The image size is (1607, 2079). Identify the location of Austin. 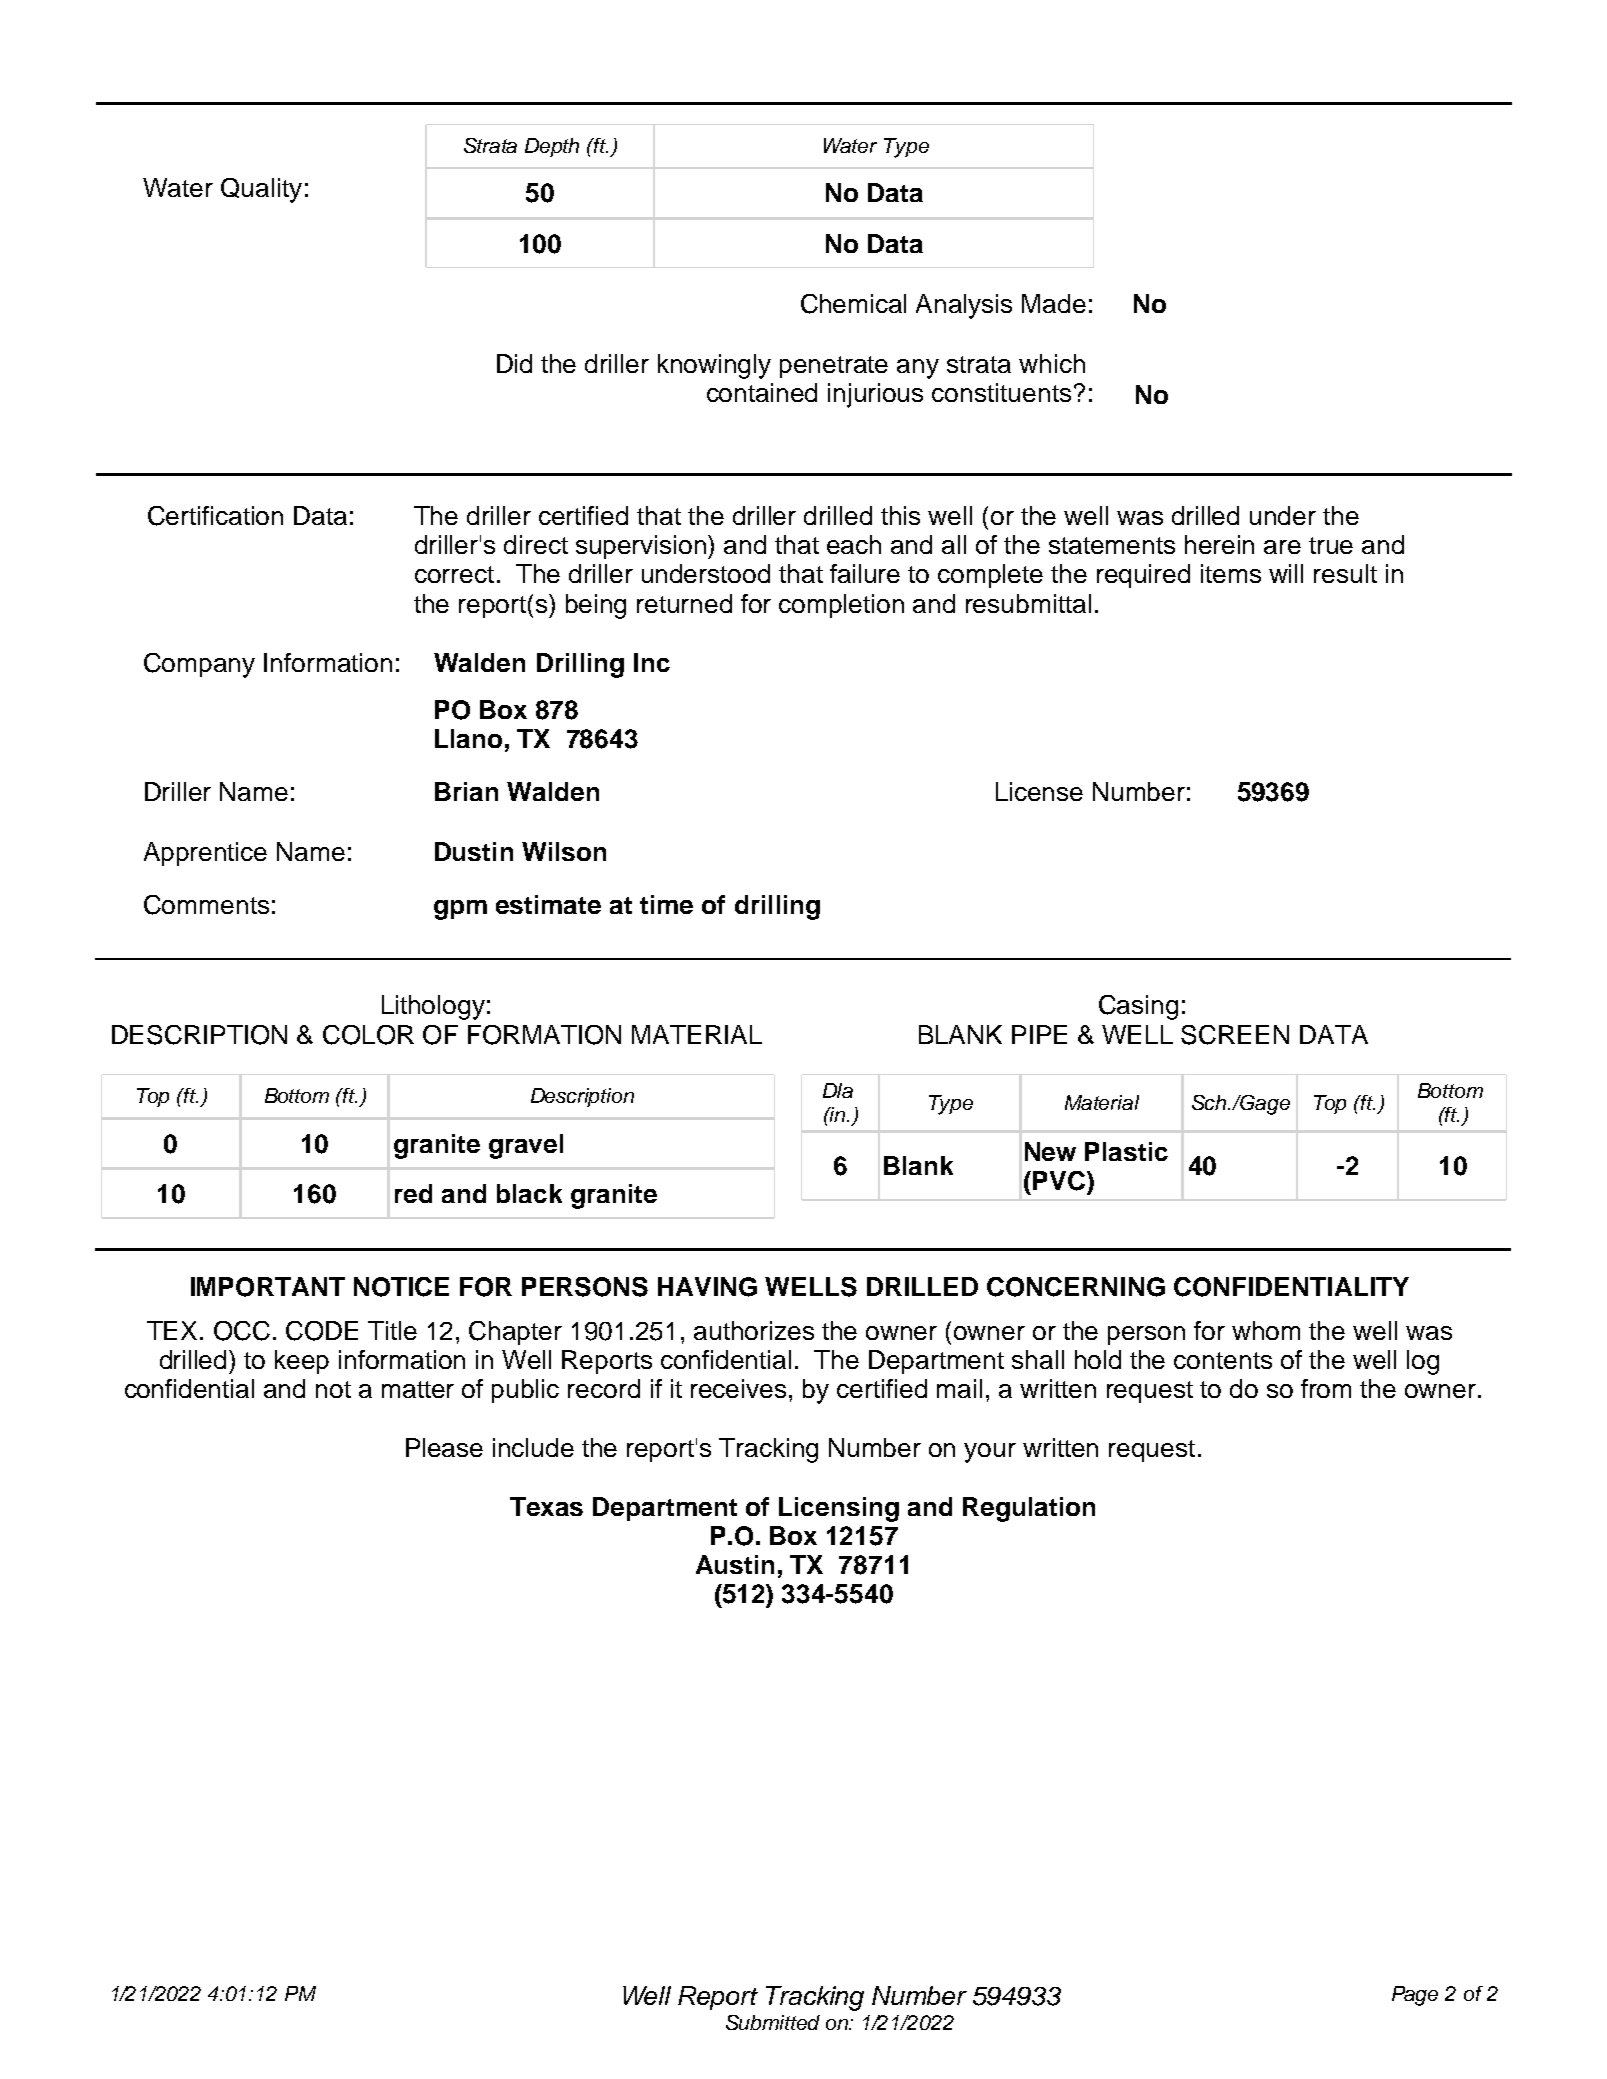
(735, 1564).
